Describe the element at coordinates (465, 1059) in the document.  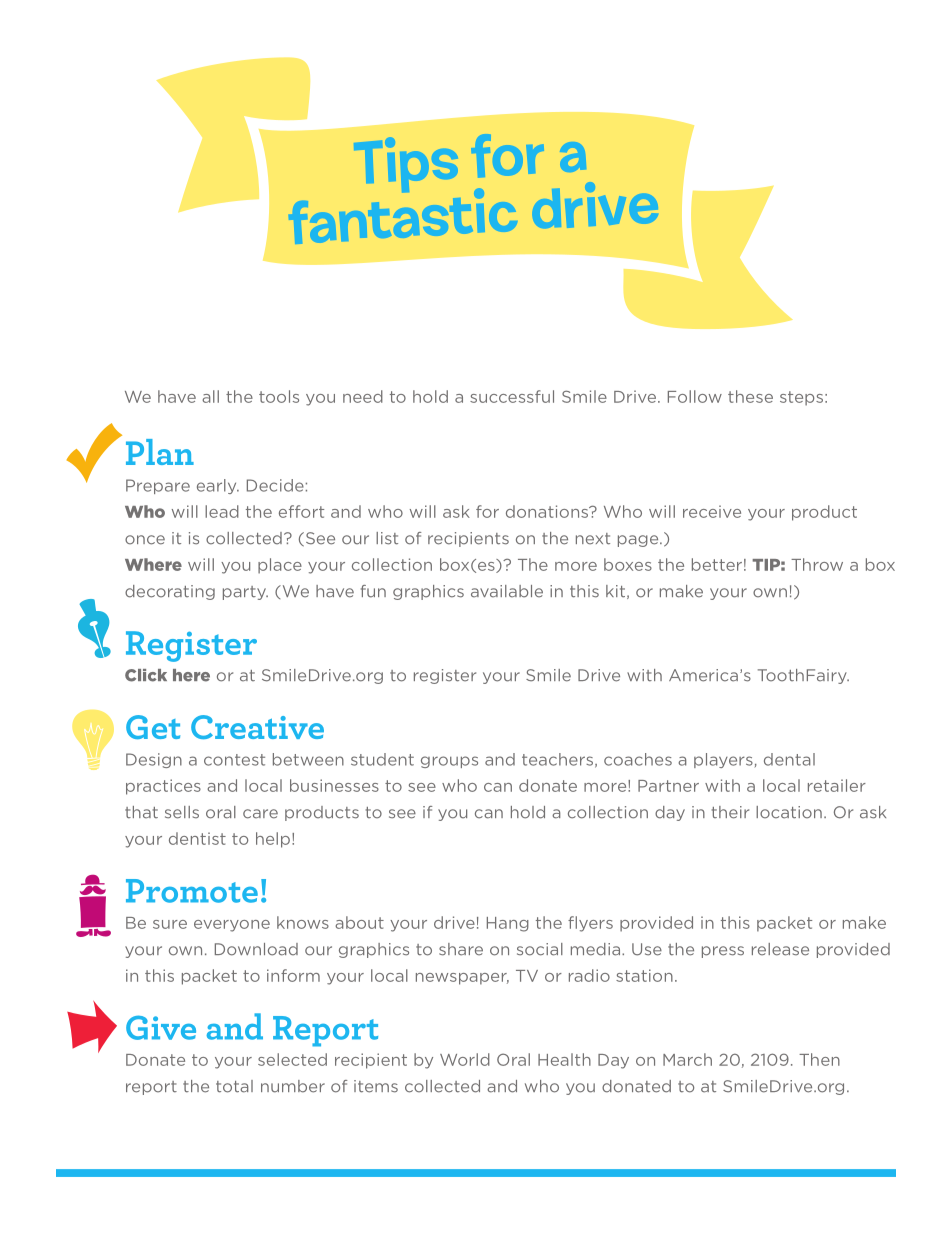
I see `World` at that location.
